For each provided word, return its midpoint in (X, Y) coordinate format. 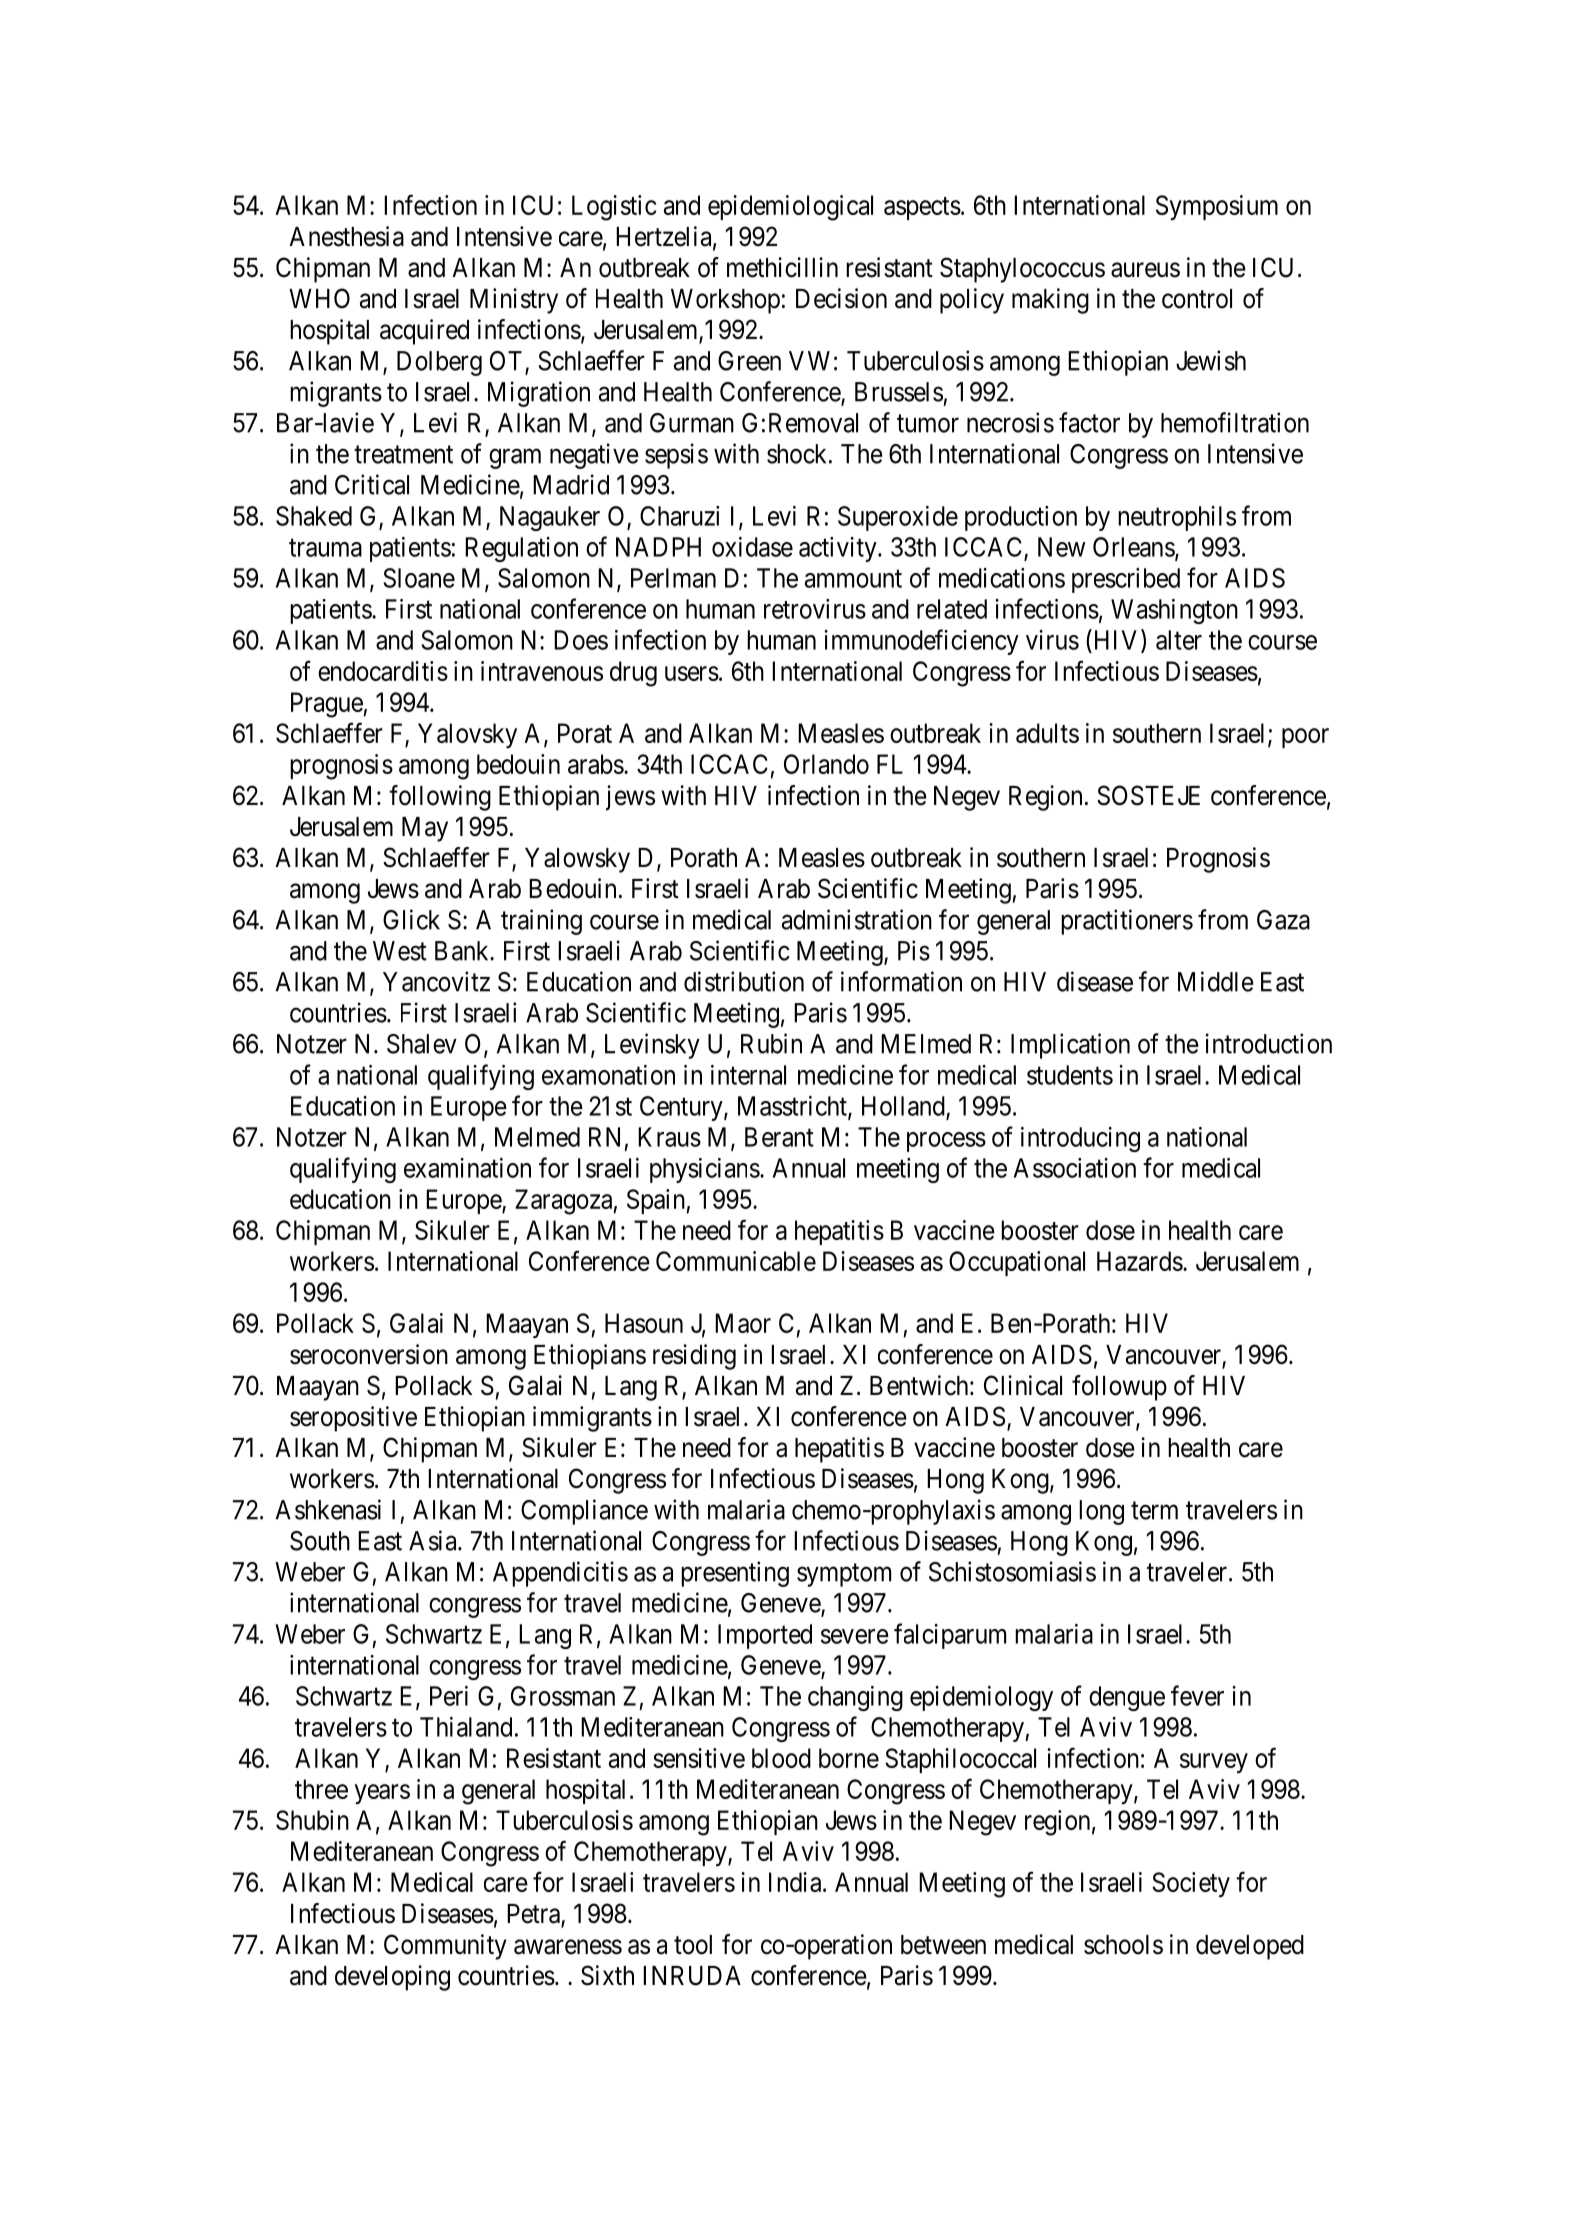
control (1197, 299)
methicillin (782, 267)
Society (1191, 1884)
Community (445, 1947)
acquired (424, 332)
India (796, 1882)
